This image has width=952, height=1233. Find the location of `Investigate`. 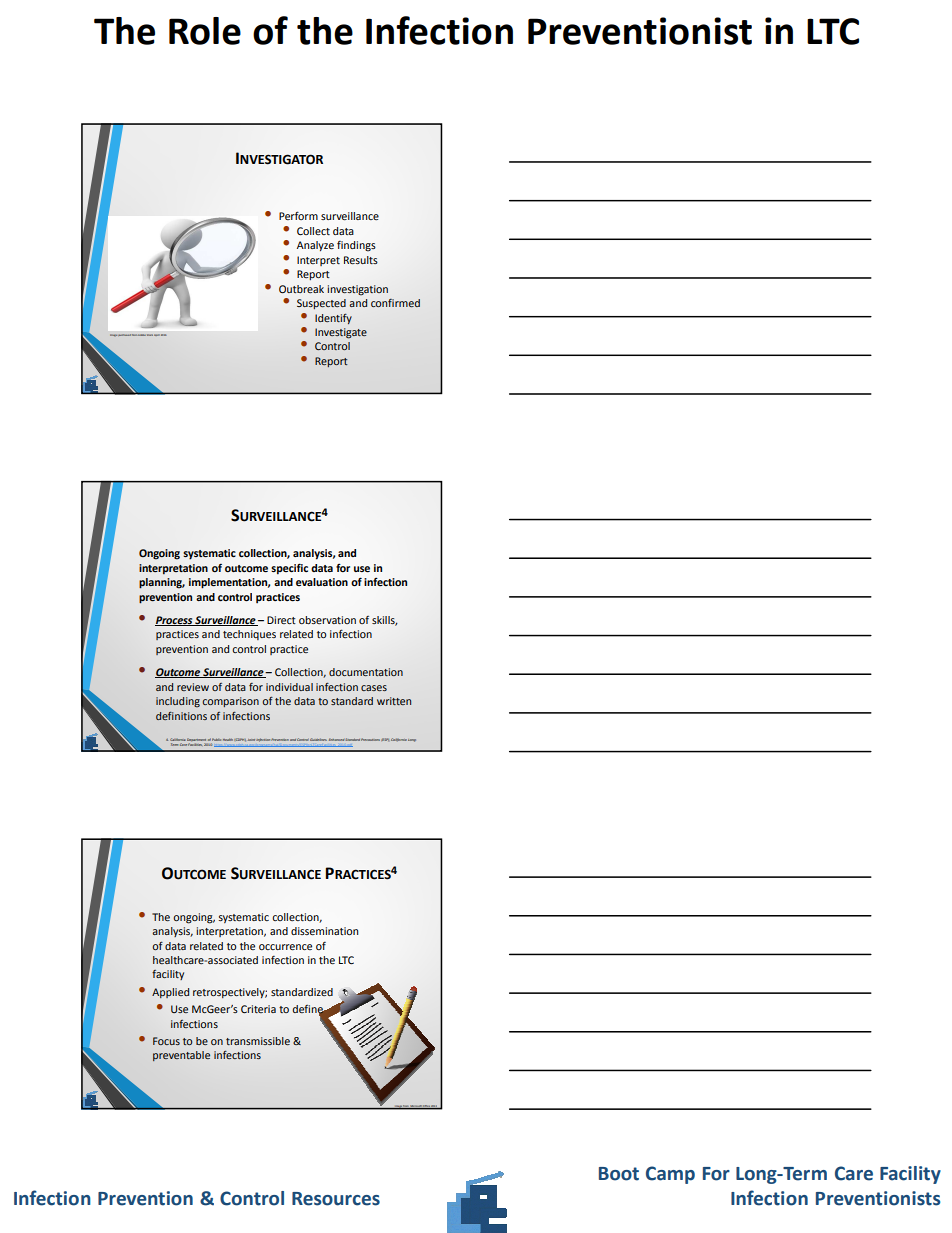

Investigate is located at coordinates (341, 333).
